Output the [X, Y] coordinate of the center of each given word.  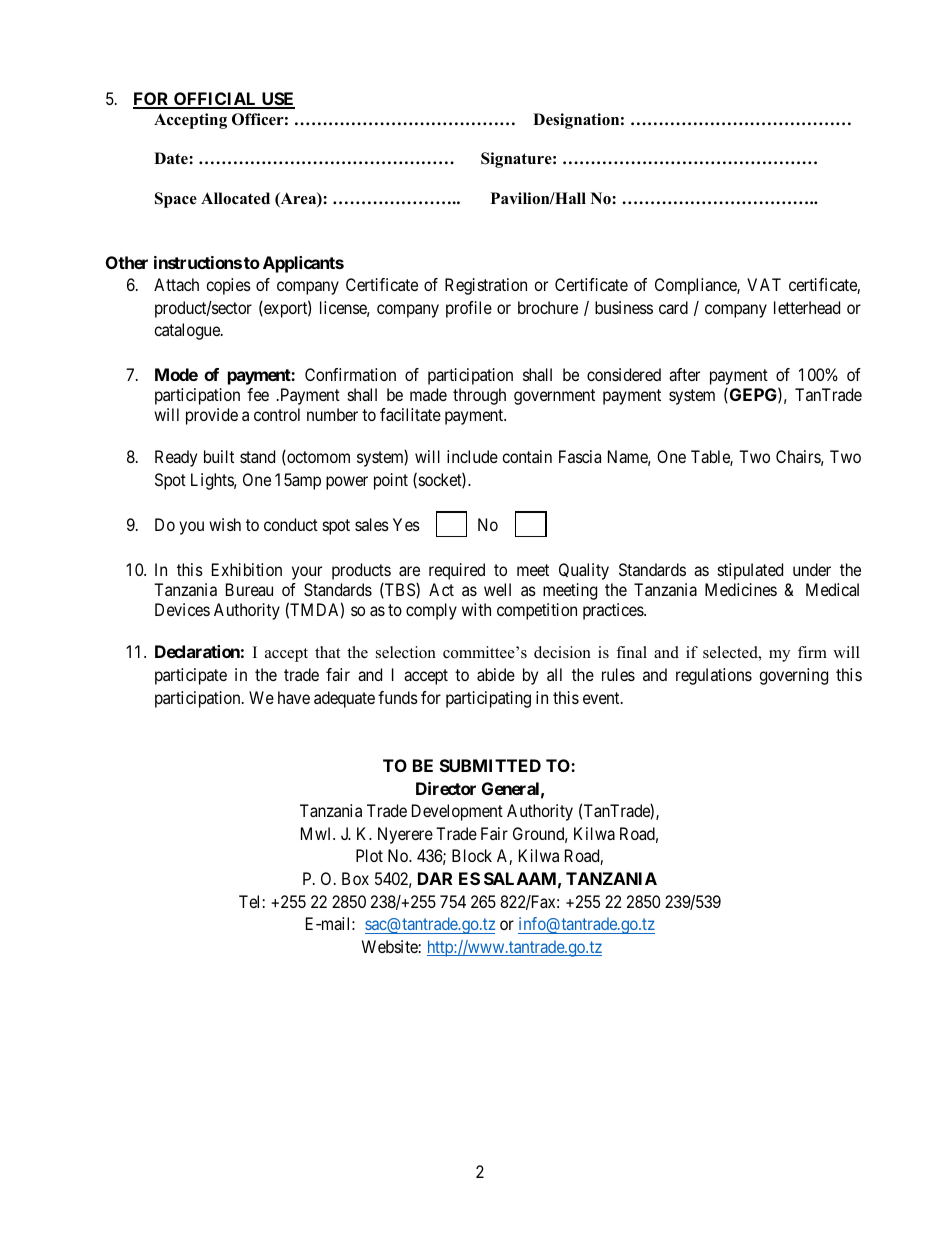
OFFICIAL [215, 100]
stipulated [750, 571]
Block [472, 855]
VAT [764, 284]
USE [277, 100]
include [472, 456]
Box [355, 878]
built [219, 456]
